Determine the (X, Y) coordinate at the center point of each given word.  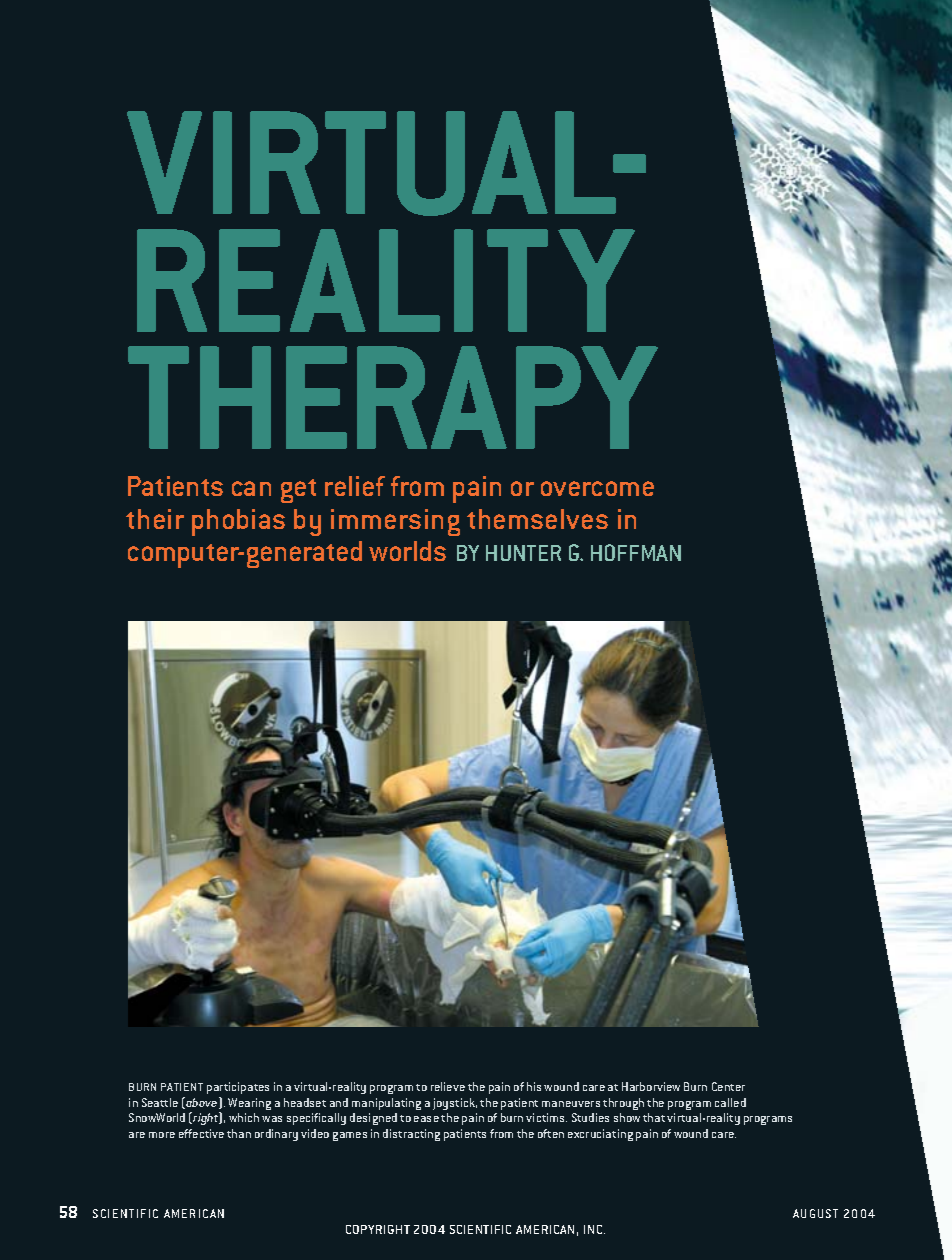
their (155, 519)
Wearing (249, 1104)
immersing (395, 522)
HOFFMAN (636, 552)
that (654, 1117)
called (730, 1102)
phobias (238, 522)
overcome (597, 488)
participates (238, 1088)
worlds (407, 551)
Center (728, 1086)
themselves (537, 519)
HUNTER (523, 553)
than (239, 1133)
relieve (448, 1086)
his (534, 1086)
